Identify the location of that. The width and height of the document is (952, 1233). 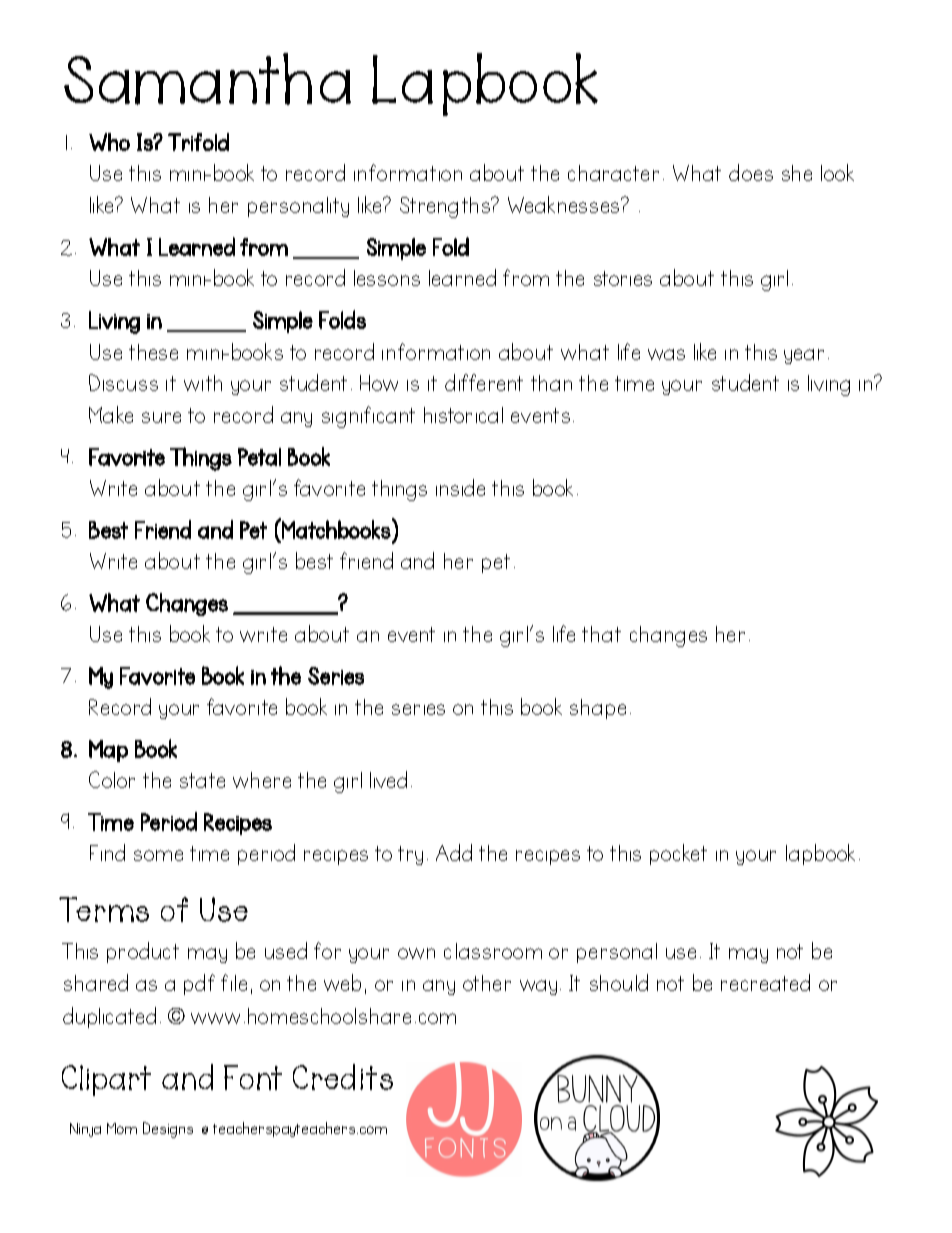
(601, 634).
